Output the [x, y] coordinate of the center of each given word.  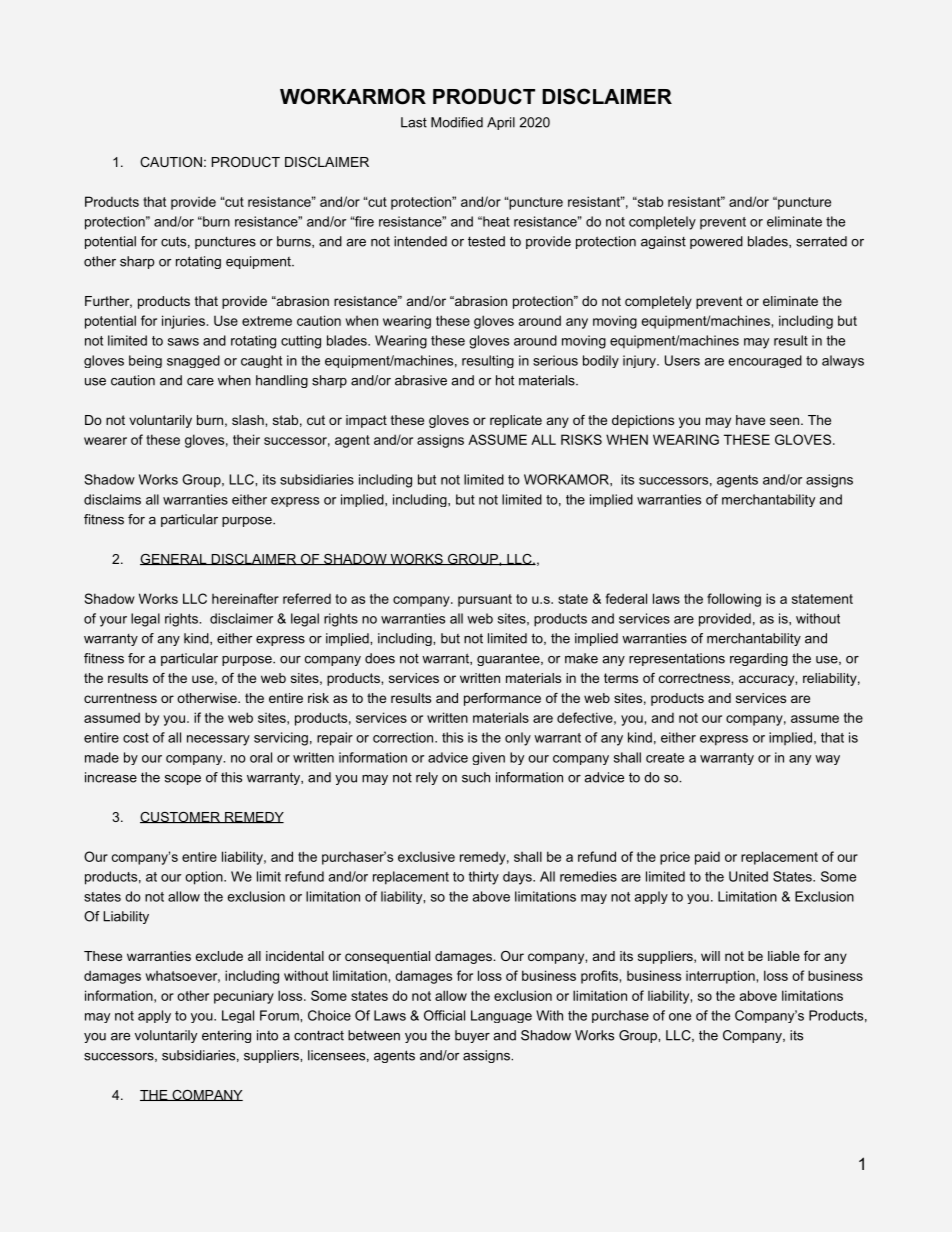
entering [226, 1036]
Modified [457, 122]
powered [716, 242]
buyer [472, 1036]
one [680, 1017]
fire [363, 221]
